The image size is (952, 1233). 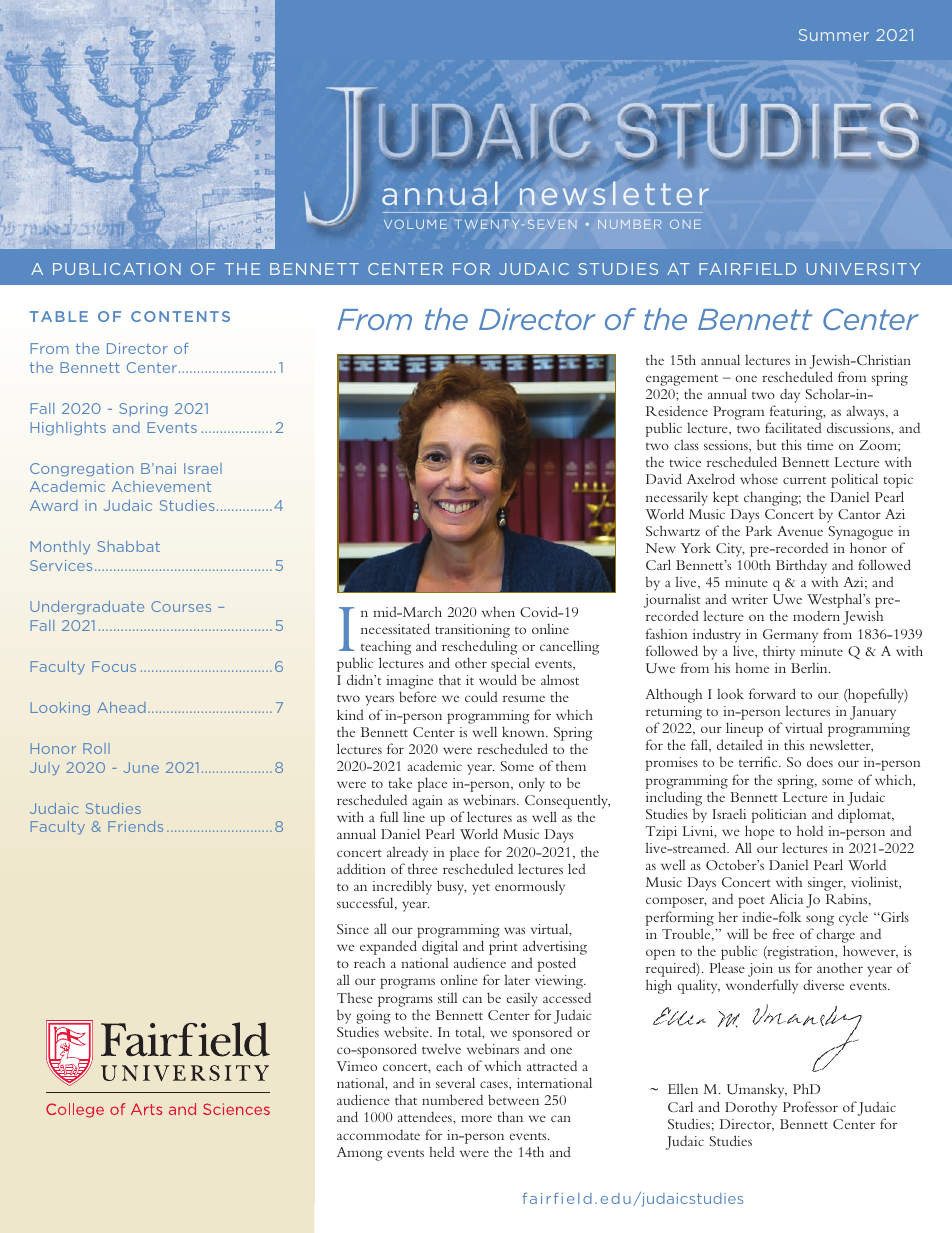 I want to click on current, so click(x=804, y=480).
